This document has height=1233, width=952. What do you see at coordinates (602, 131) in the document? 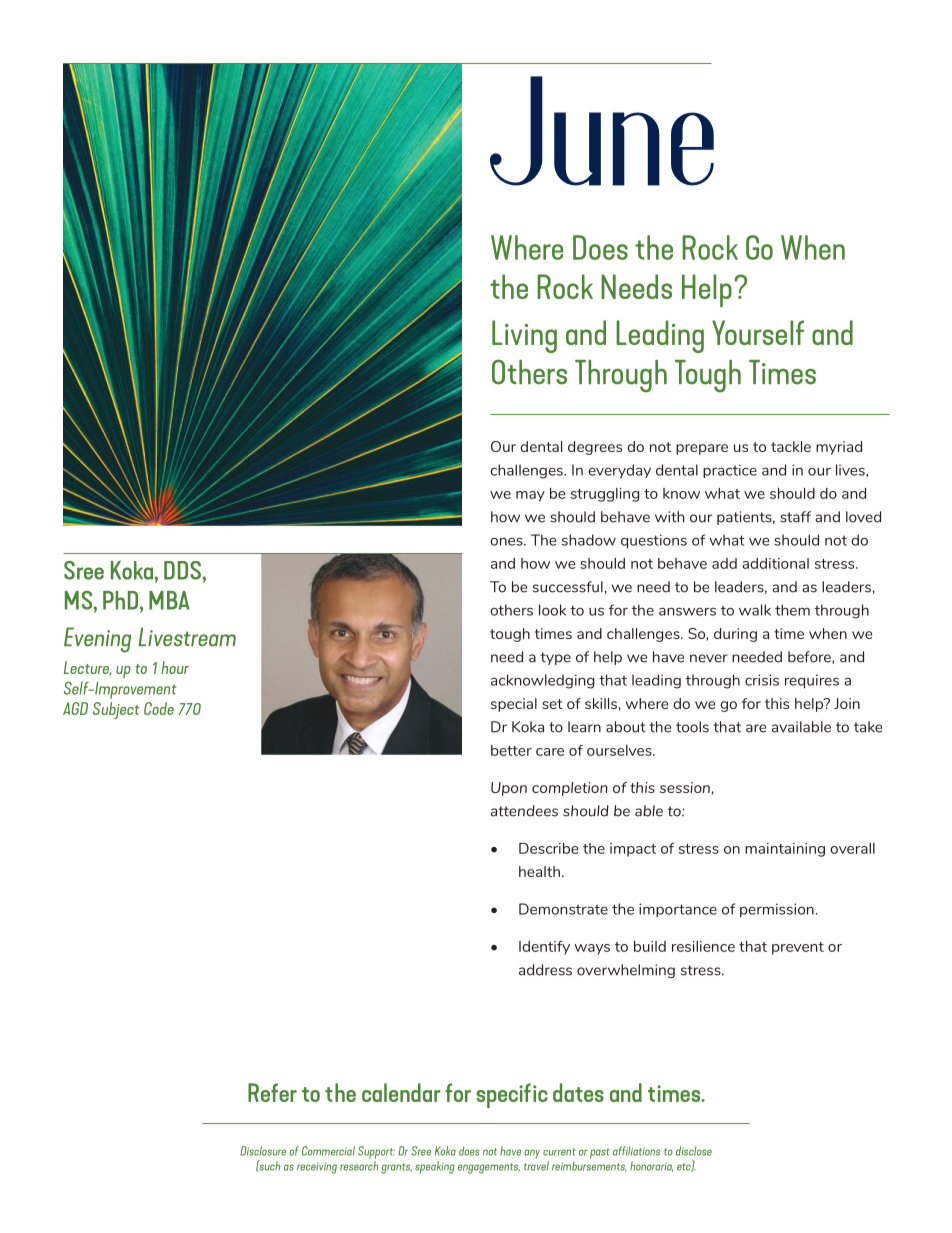
I see `June` at bounding box center [602, 131].
